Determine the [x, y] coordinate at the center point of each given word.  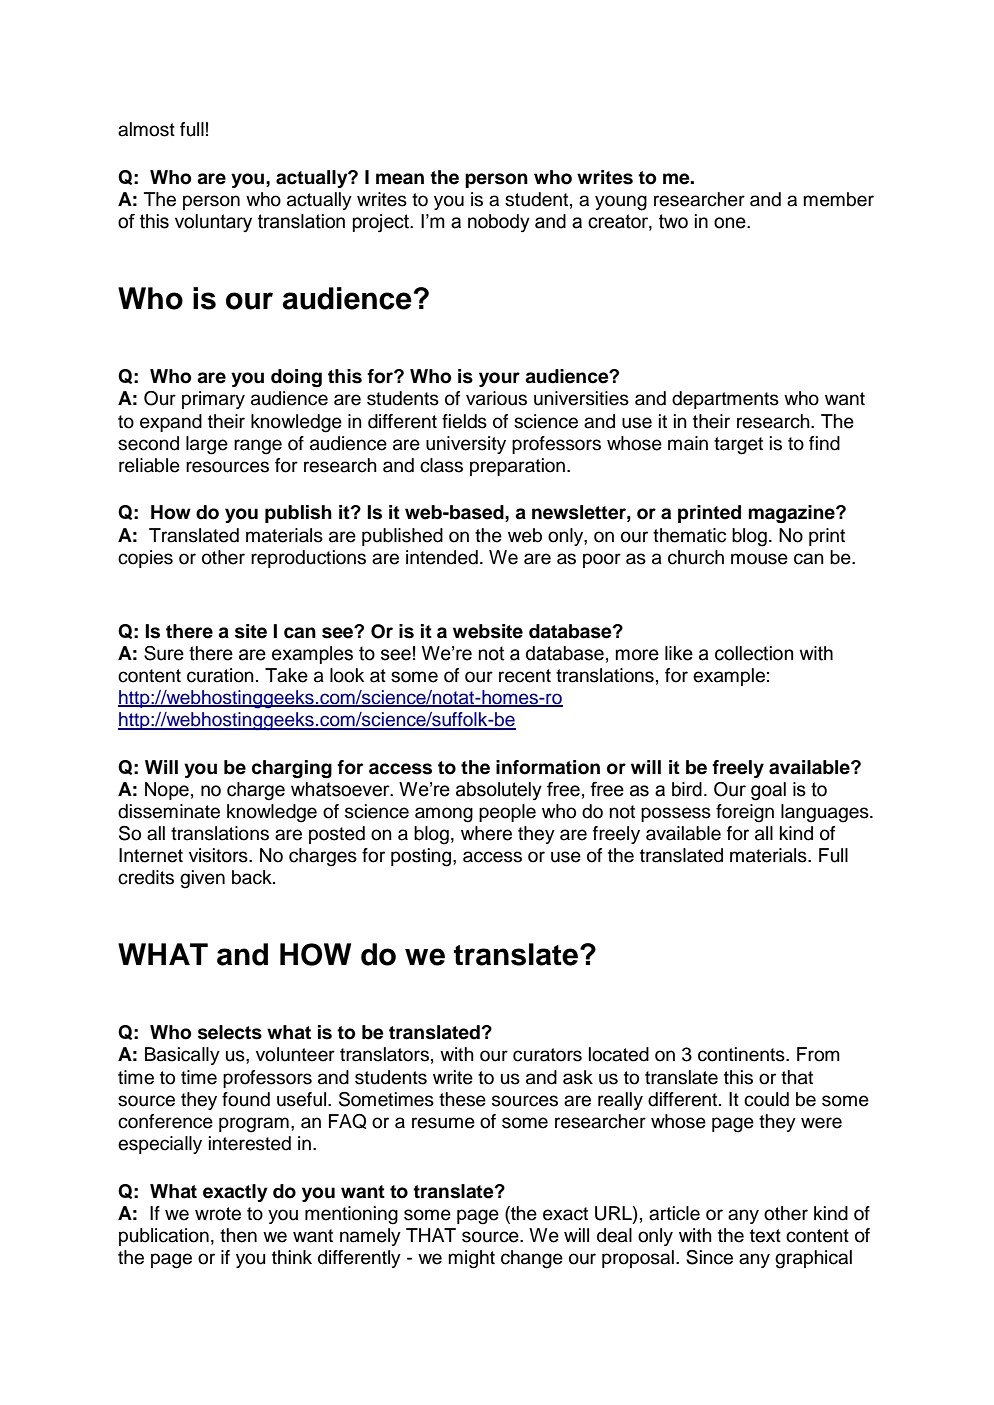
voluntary [213, 223]
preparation [519, 467]
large [207, 445]
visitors [219, 855]
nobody [499, 223]
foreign [745, 813]
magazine [792, 514]
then [238, 1235]
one [731, 223]
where [486, 833]
